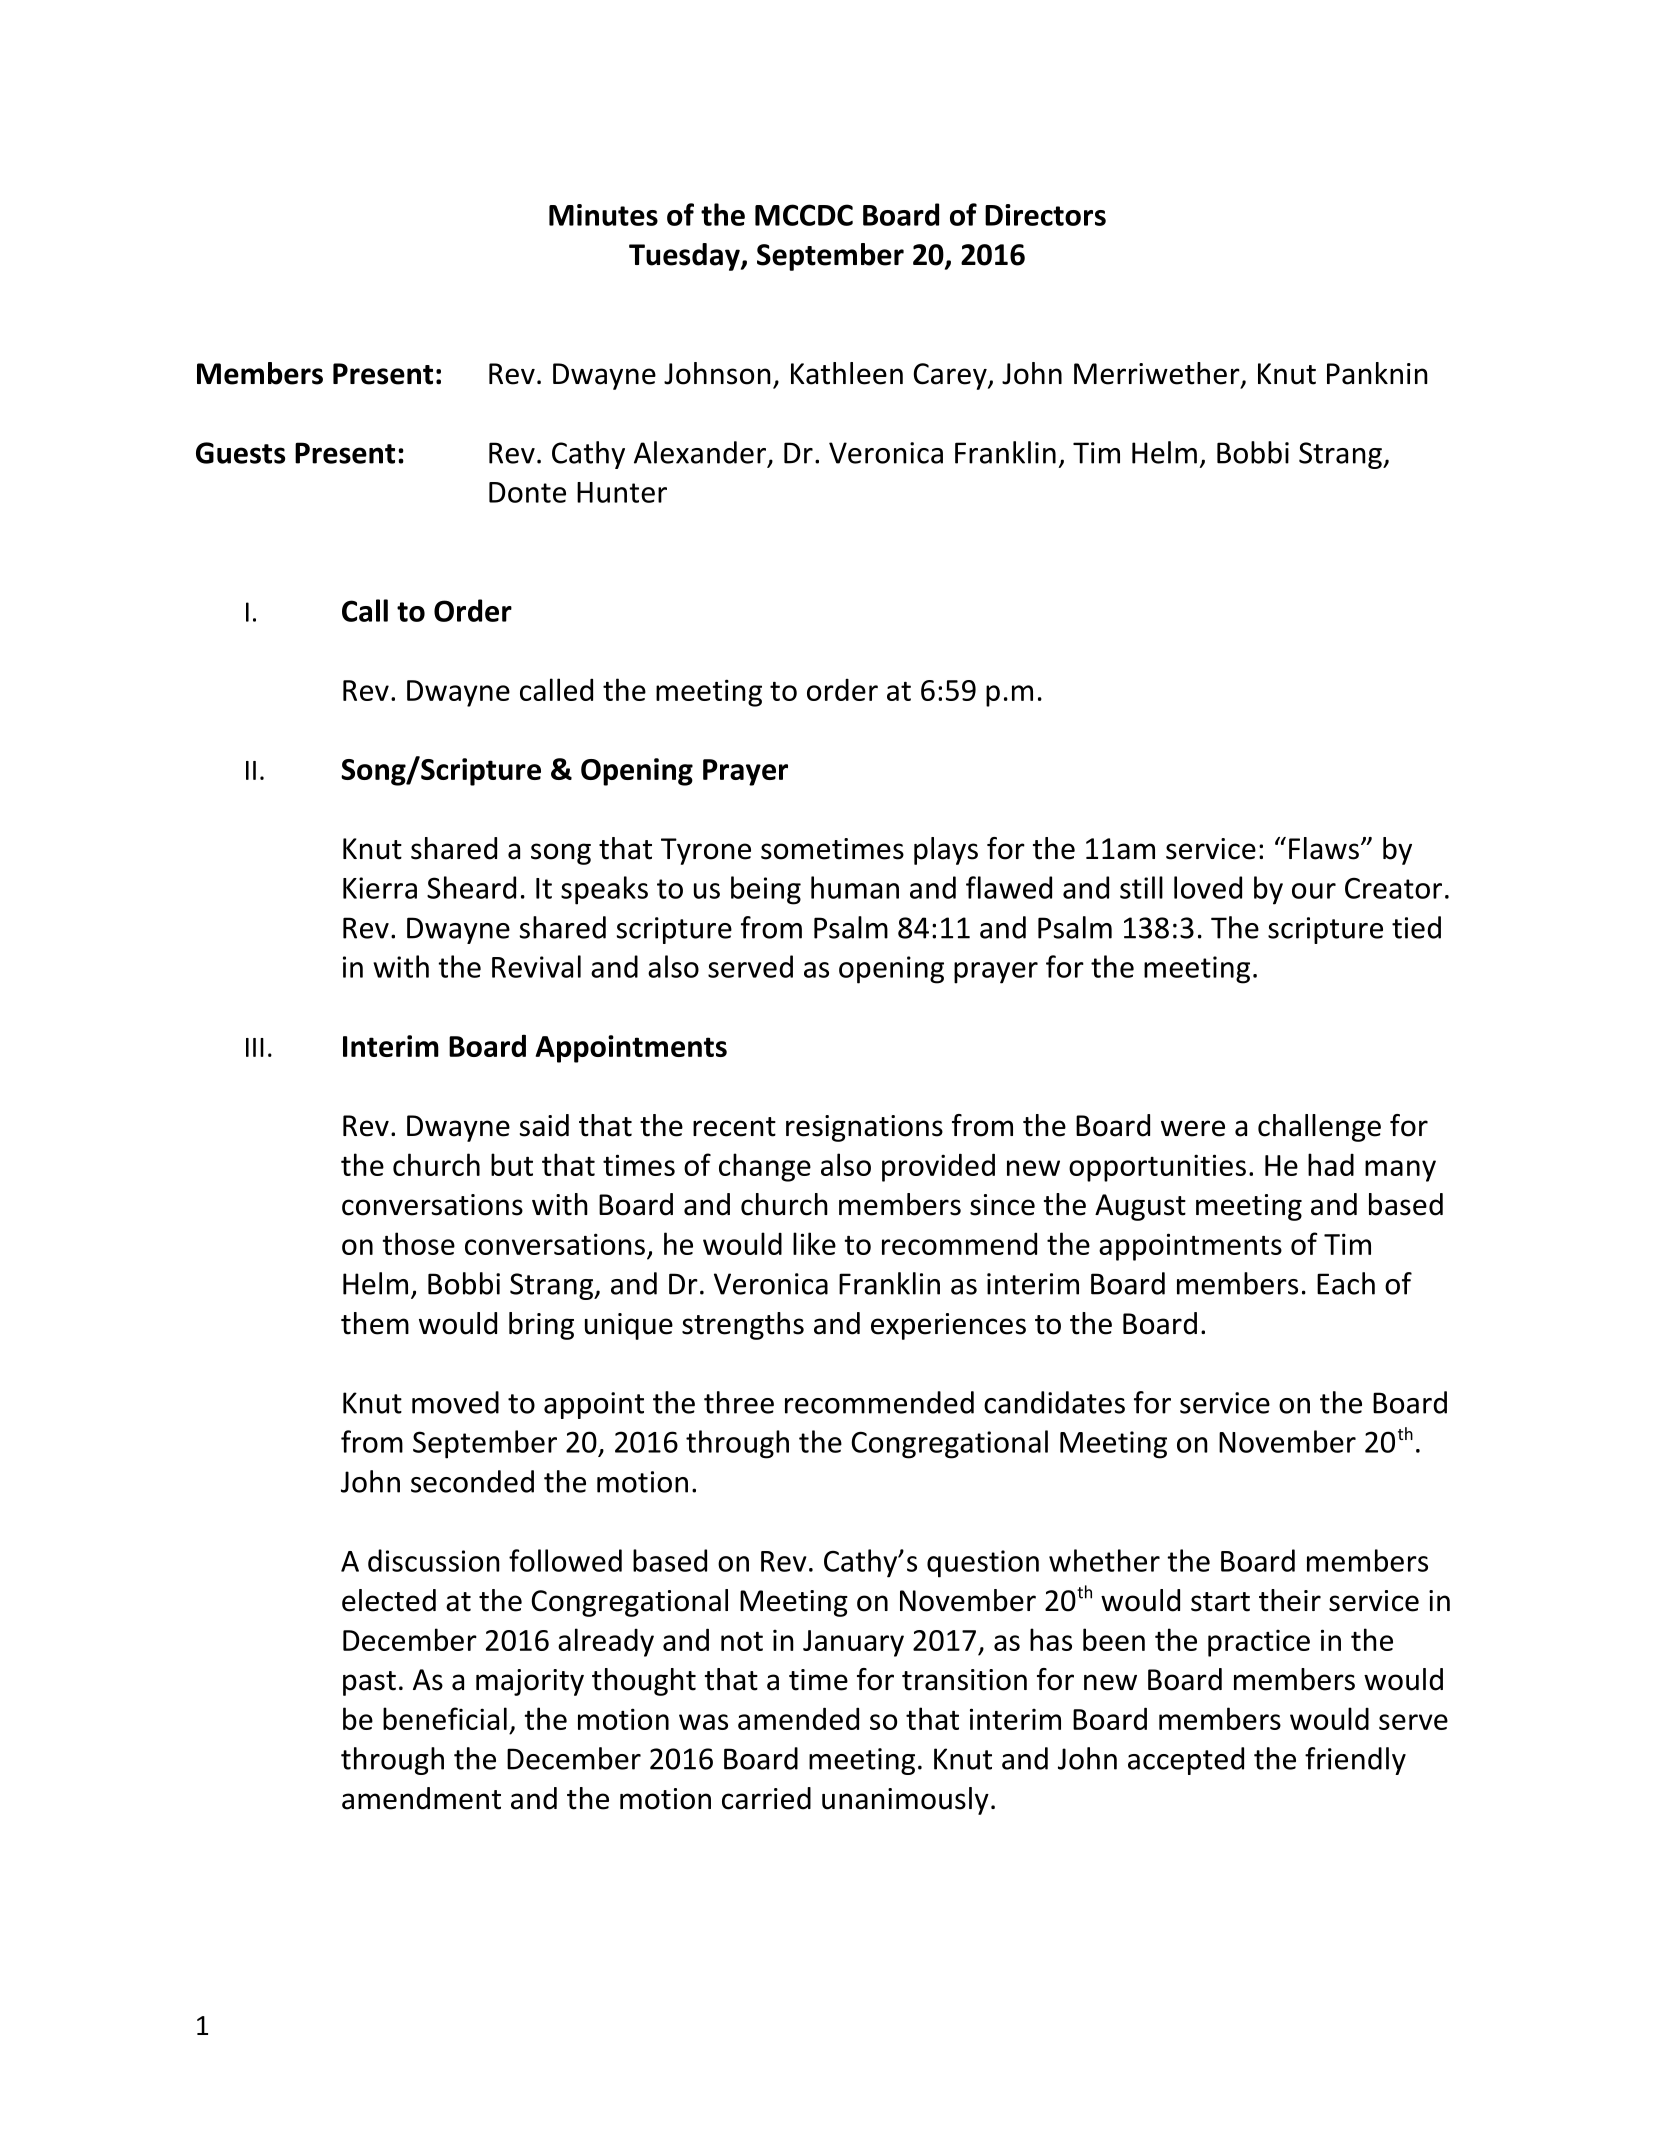  What do you see at coordinates (1346, 1283) in the page?
I see `Each` at bounding box center [1346, 1283].
